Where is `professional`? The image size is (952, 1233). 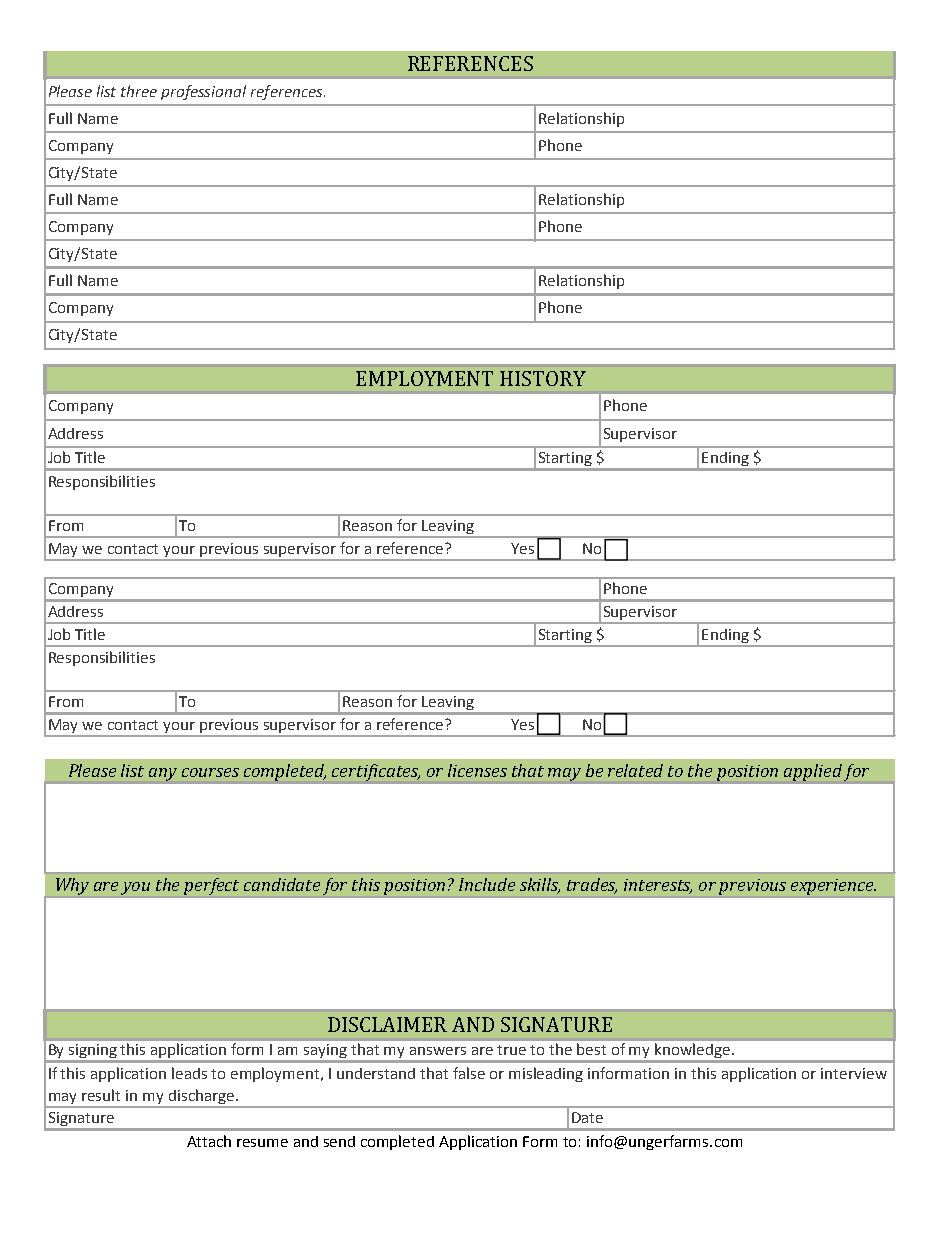 professional is located at coordinates (203, 92).
